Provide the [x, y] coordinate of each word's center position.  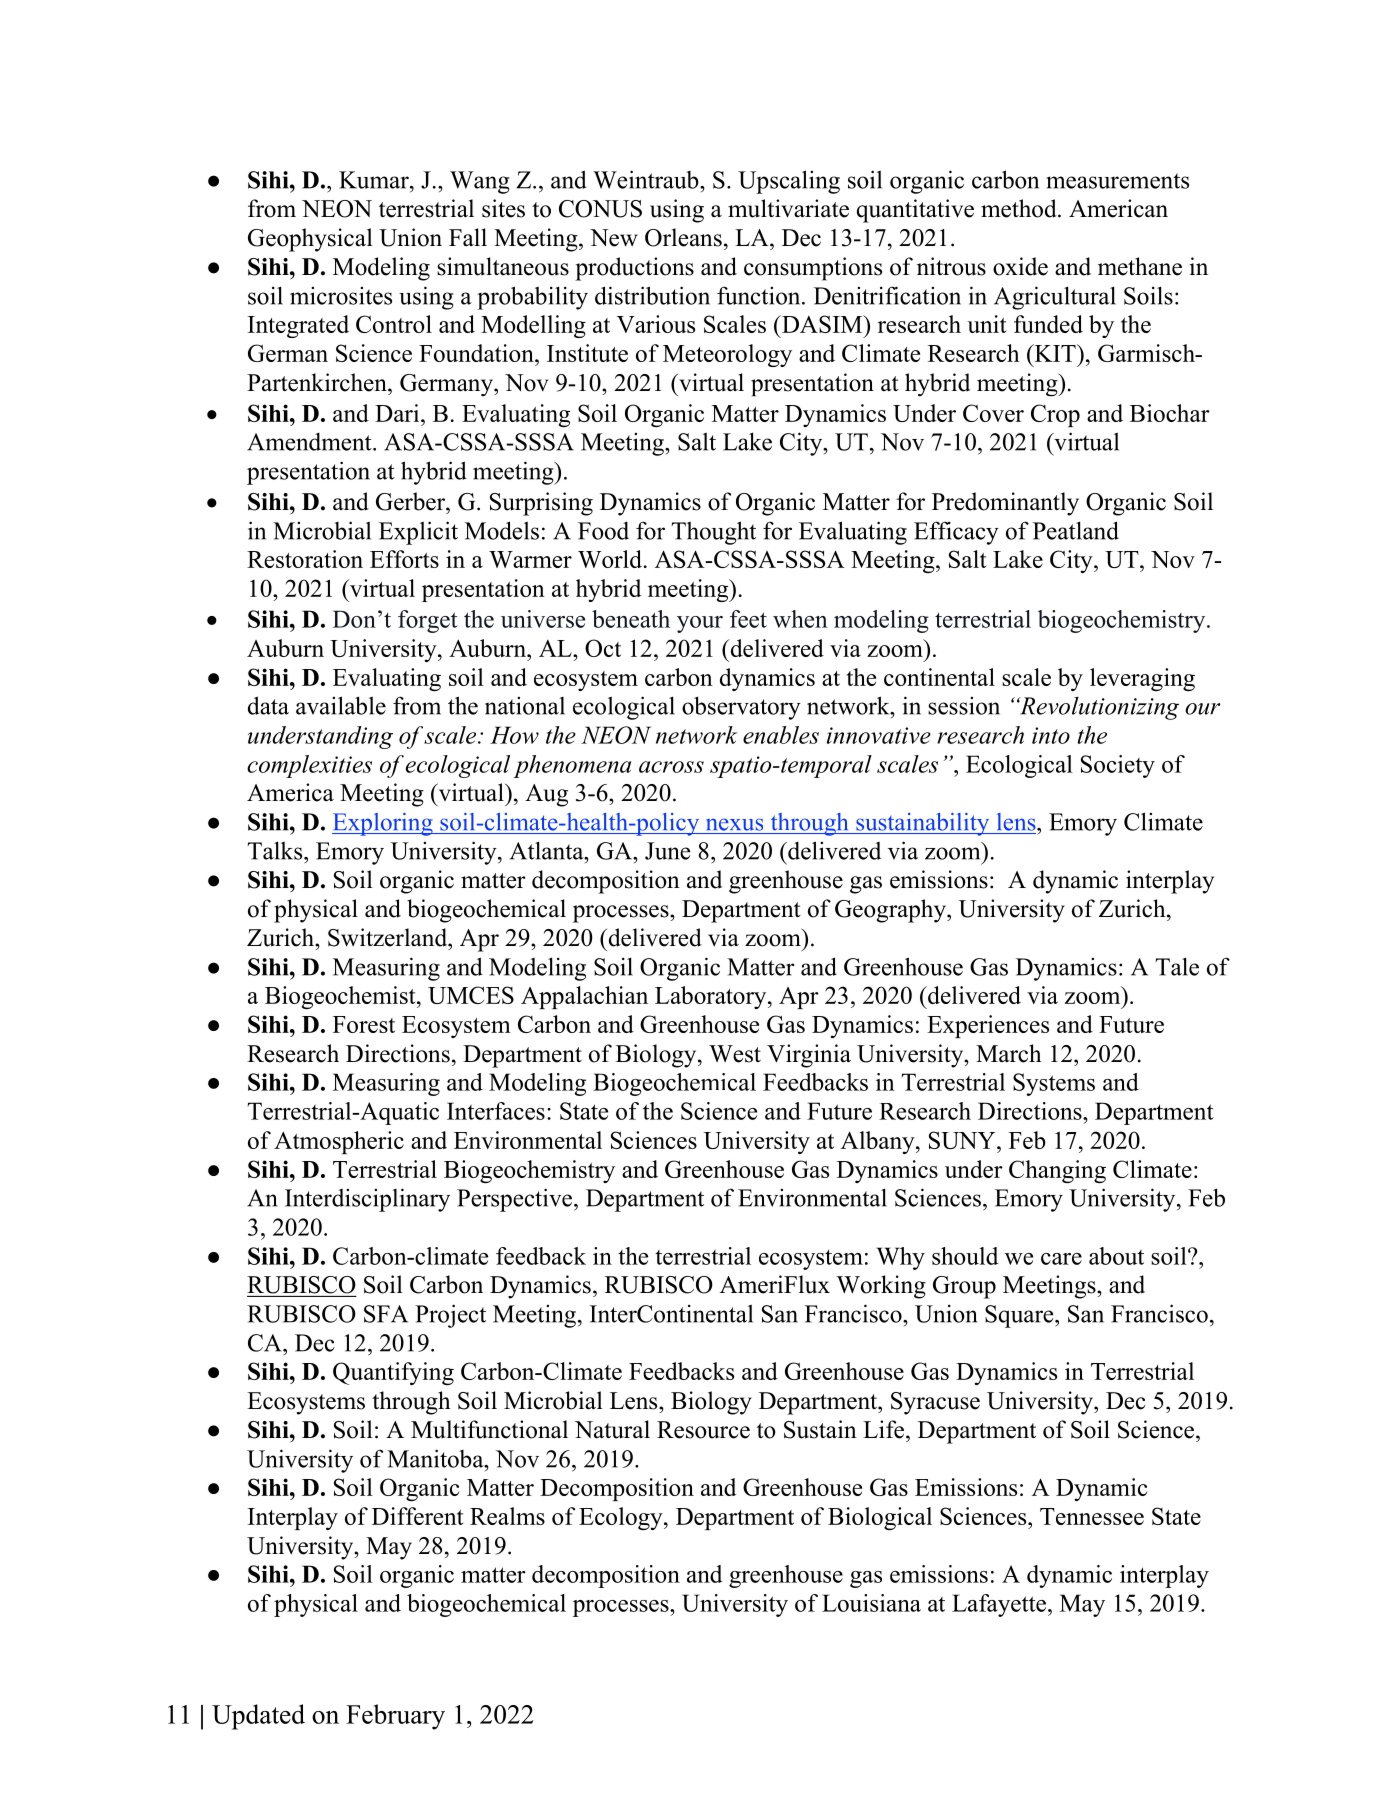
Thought [714, 533]
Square [1020, 1316]
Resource [703, 1430]
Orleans [683, 237]
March [1009, 1053]
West [735, 1054]
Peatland [1076, 530]
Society [1118, 766]
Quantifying [393, 1373]
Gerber [411, 501]
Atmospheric [339, 1142]
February [395, 1717]
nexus [735, 824]
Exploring [383, 824]
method [1020, 208]
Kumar [375, 180]
